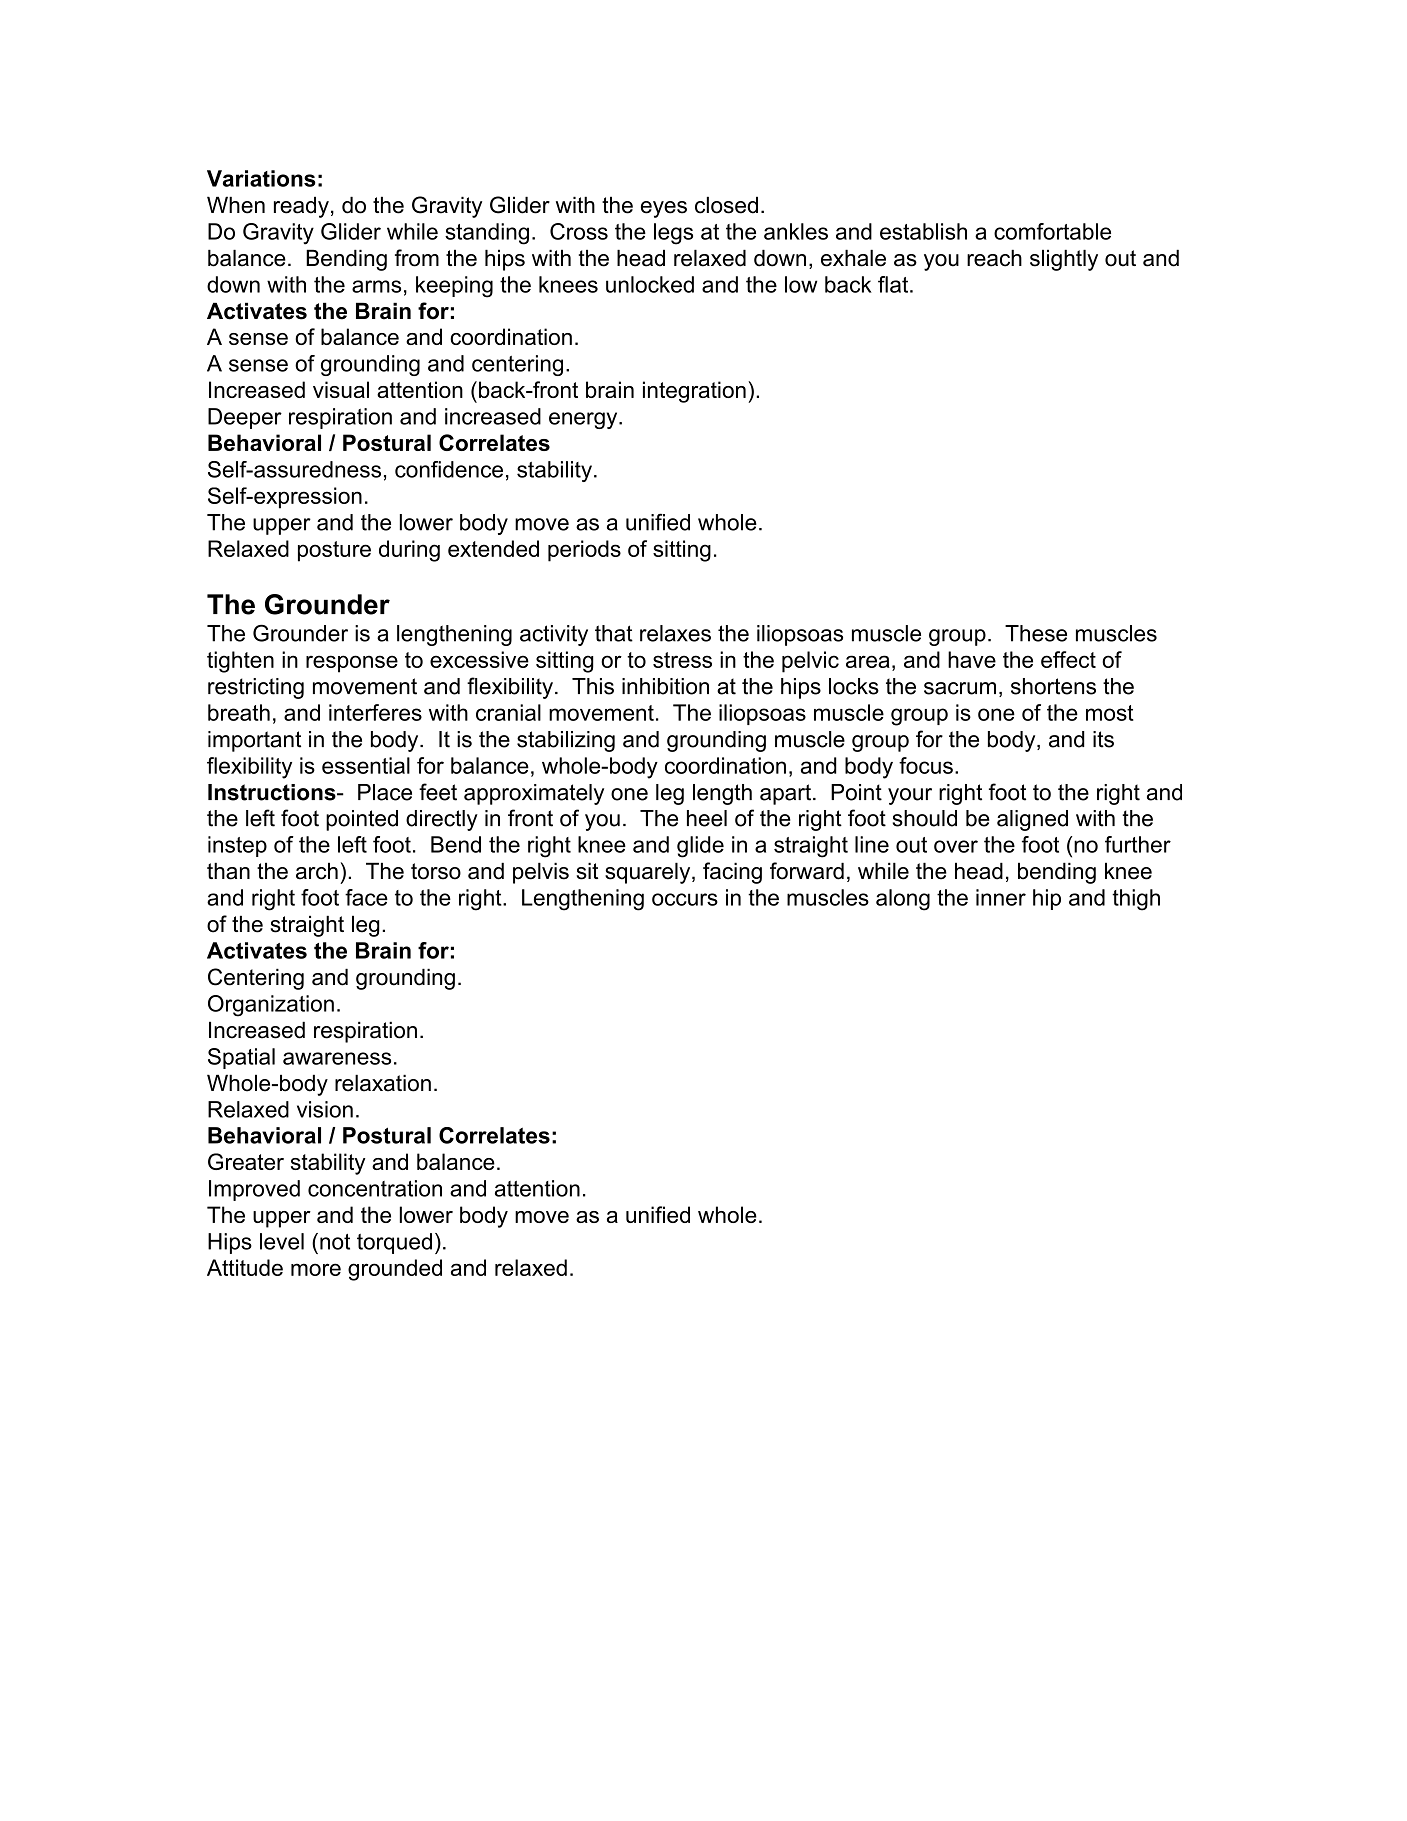 This image has height=1821, width=1407. What do you see at coordinates (335, 1242) in the image?
I see `not` at bounding box center [335, 1242].
